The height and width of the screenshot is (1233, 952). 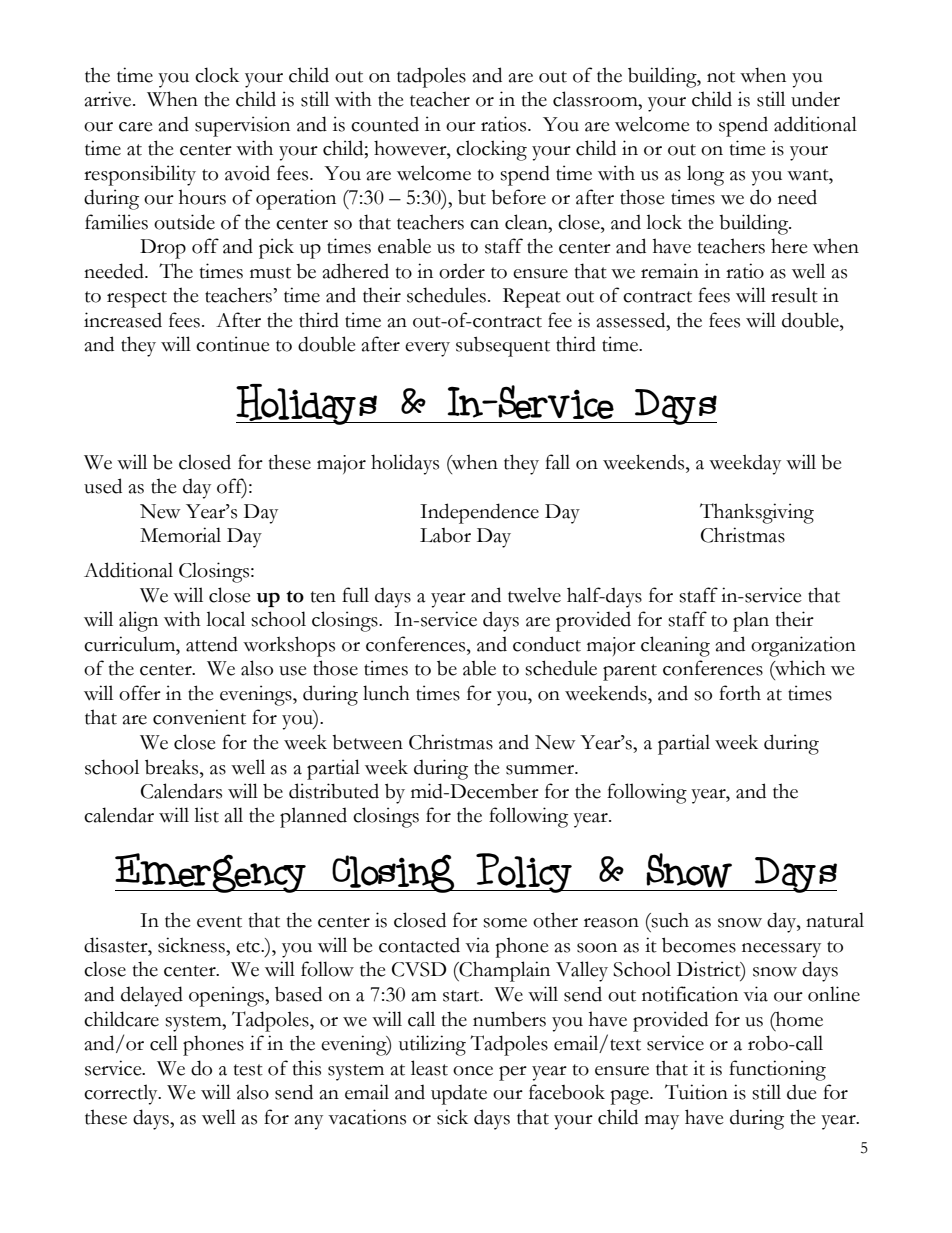 What do you see at coordinates (541, 770) in the screenshot?
I see `summer` at bounding box center [541, 770].
